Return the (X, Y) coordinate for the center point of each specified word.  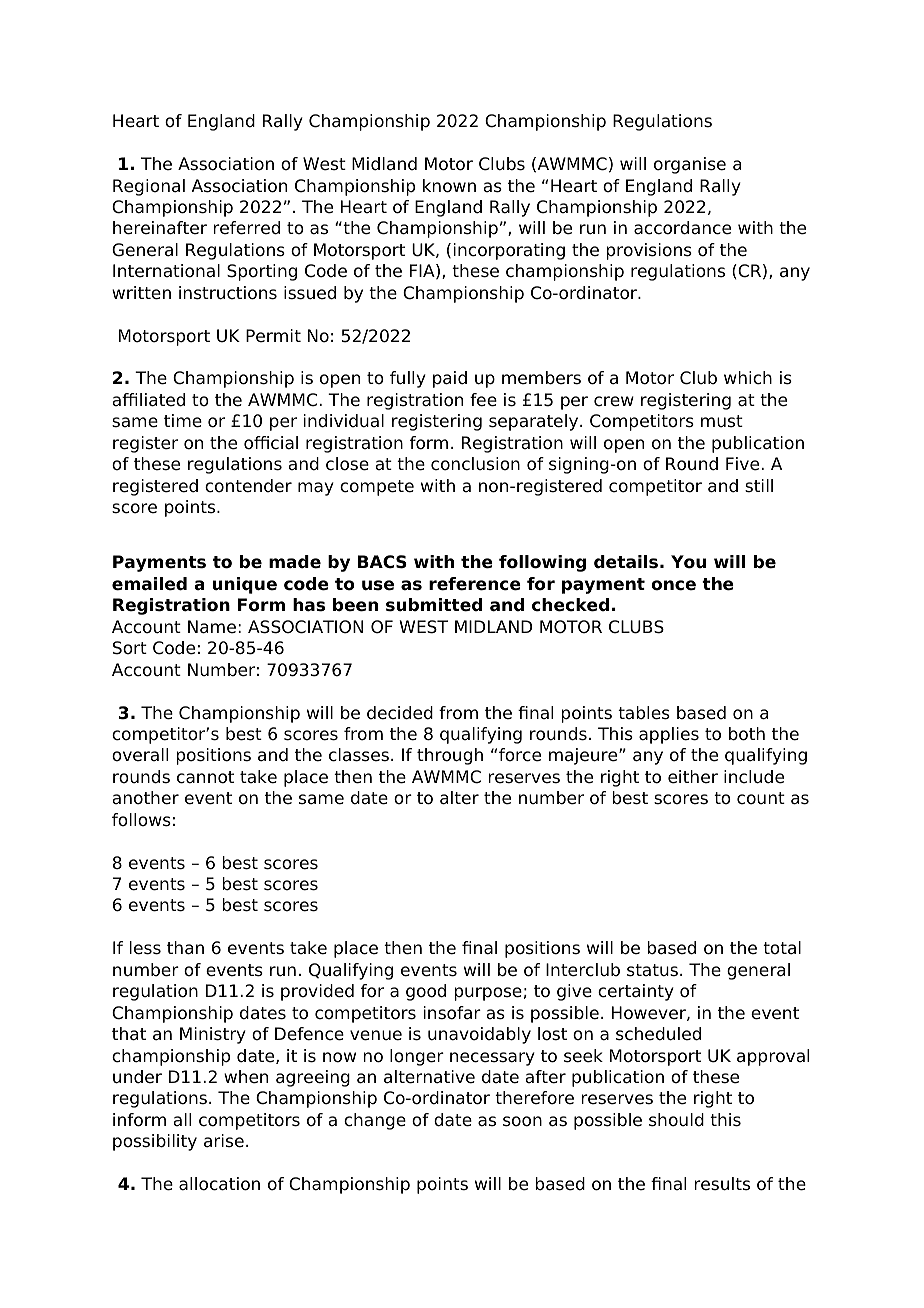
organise (690, 165)
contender (248, 486)
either (693, 777)
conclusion (475, 464)
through (450, 756)
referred (246, 228)
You (688, 562)
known (449, 186)
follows (141, 820)
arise (224, 1141)
